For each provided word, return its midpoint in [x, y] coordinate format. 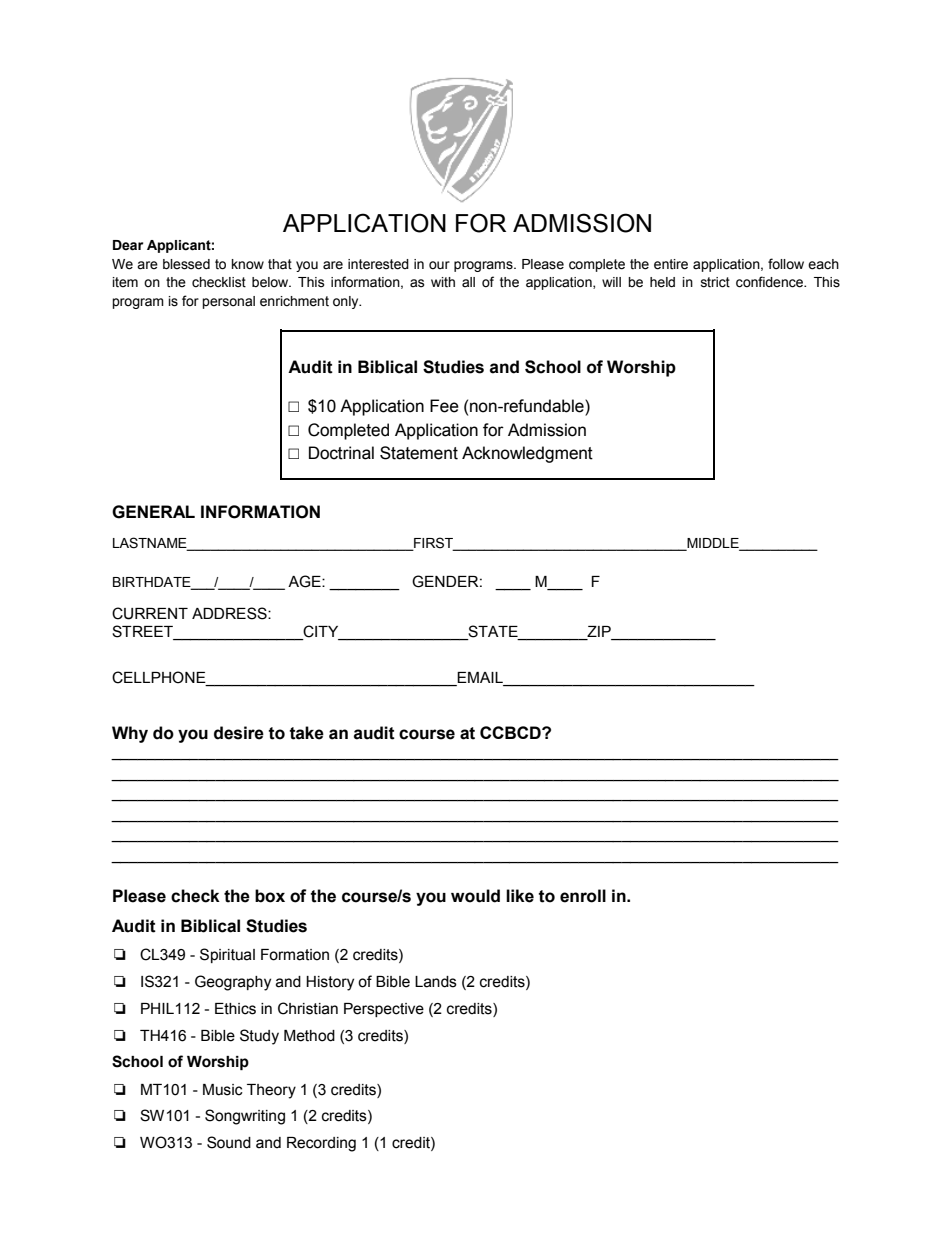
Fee [444, 406]
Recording [321, 1144]
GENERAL [153, 512]
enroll [583, 896]
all [468, 282]
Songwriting [245, 1117]
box [270, 896]
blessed [186, 264]
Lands [436, 982]
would [475, 896]
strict [715, 282]
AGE [305, 581]
